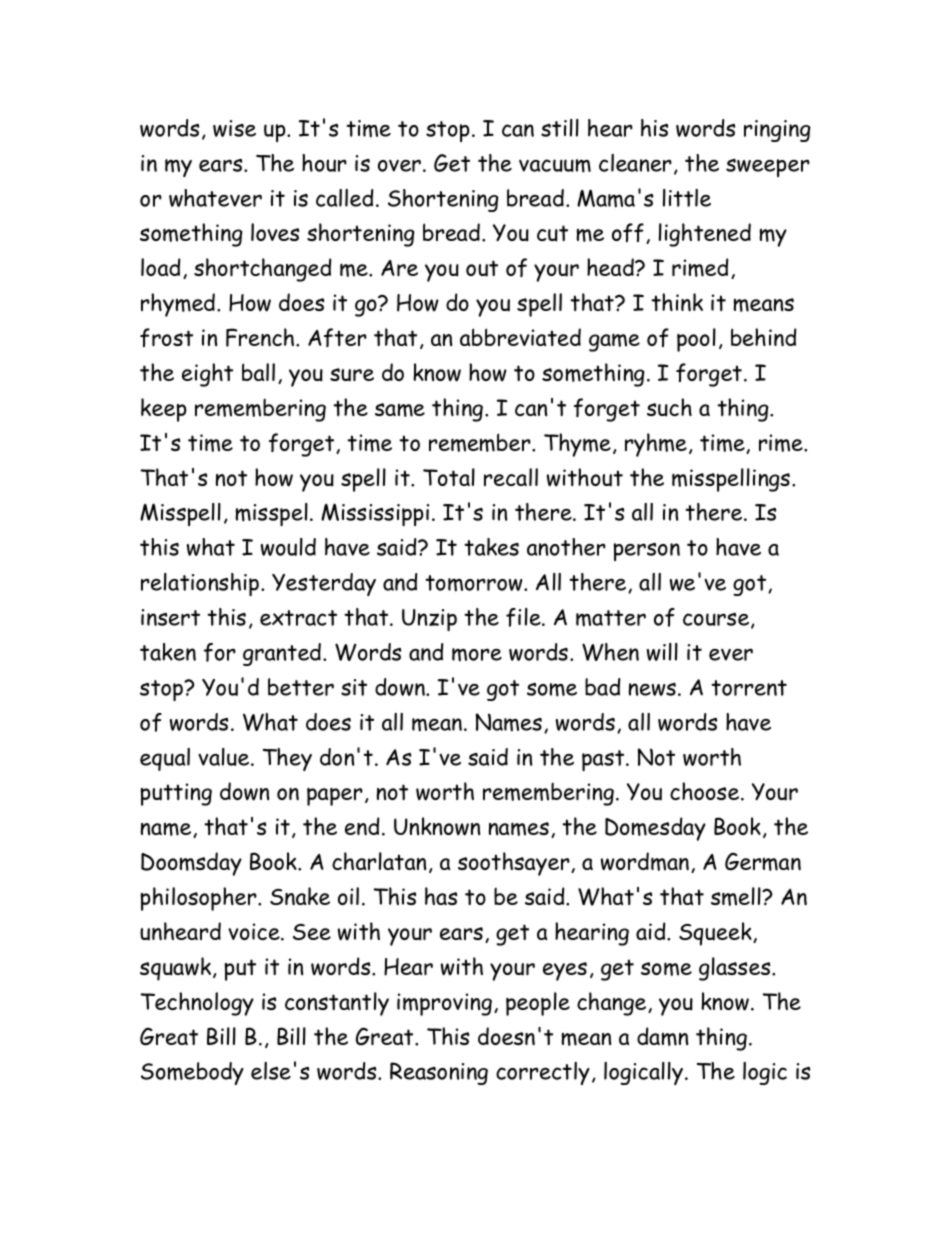 The image size is (952, 1233). What do you see at coordinates (687, 198) in the document?
I see `little` at bounding box center [687, 198].
